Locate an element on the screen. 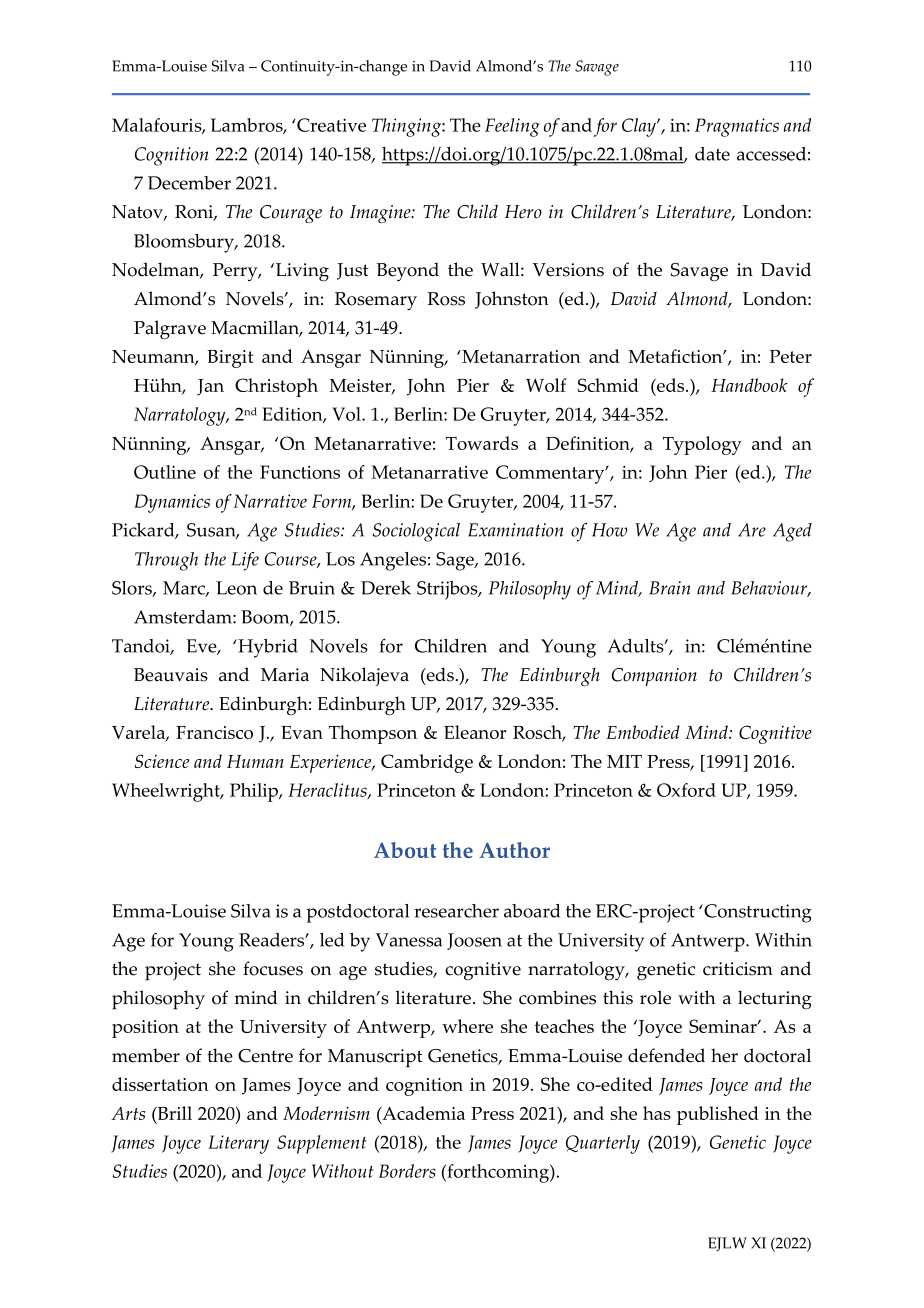  Towards is located at coordinates (482, 443).
